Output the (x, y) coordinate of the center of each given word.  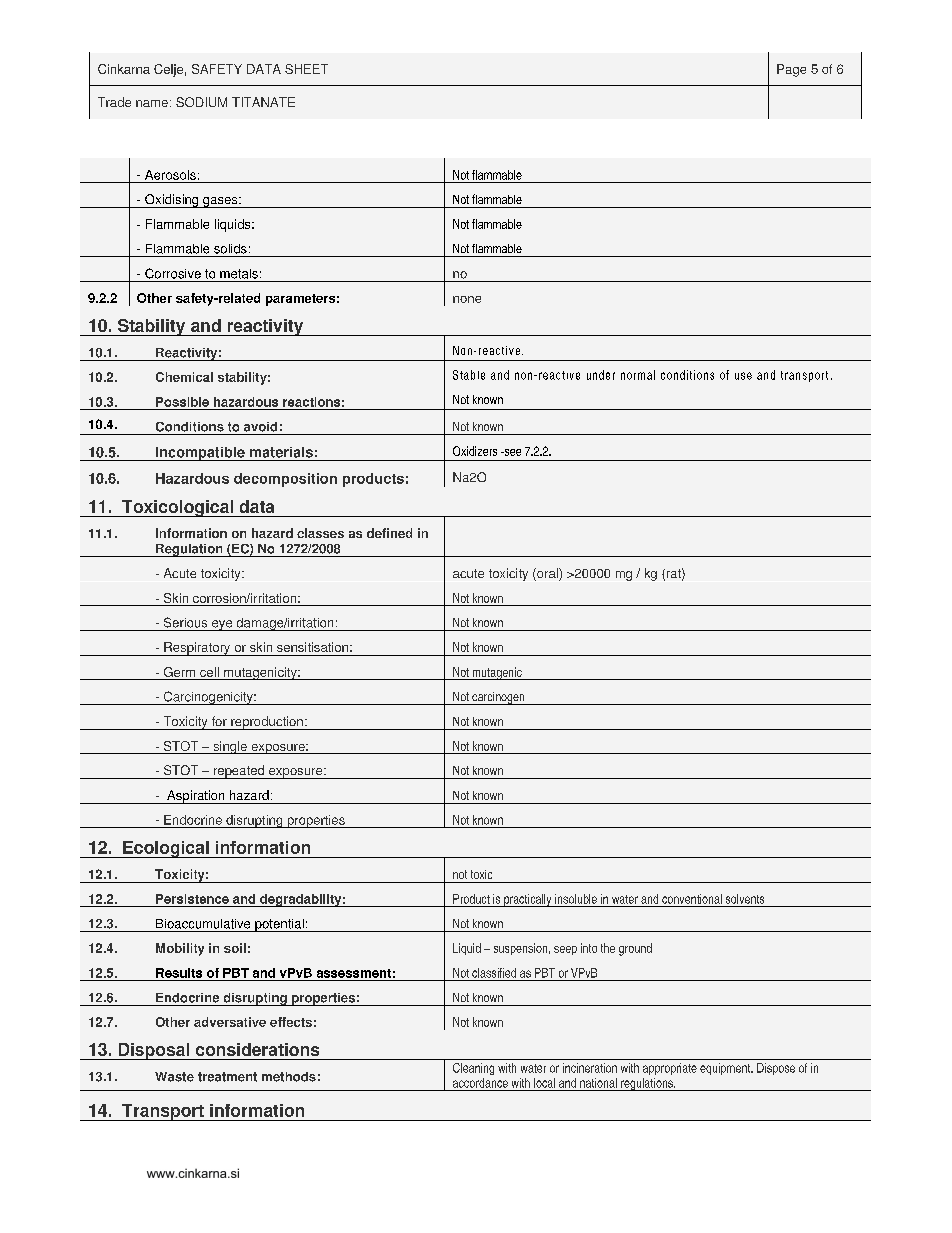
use (743, 376)
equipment (726, 1069)
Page (791, 70)
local (544, 1083)
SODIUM (201, 102)
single (230, 747)
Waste (174, 1077)
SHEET (306, 69)
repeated (239, 772)
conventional (692, 899)
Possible (182, 402)
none (467, 299)
